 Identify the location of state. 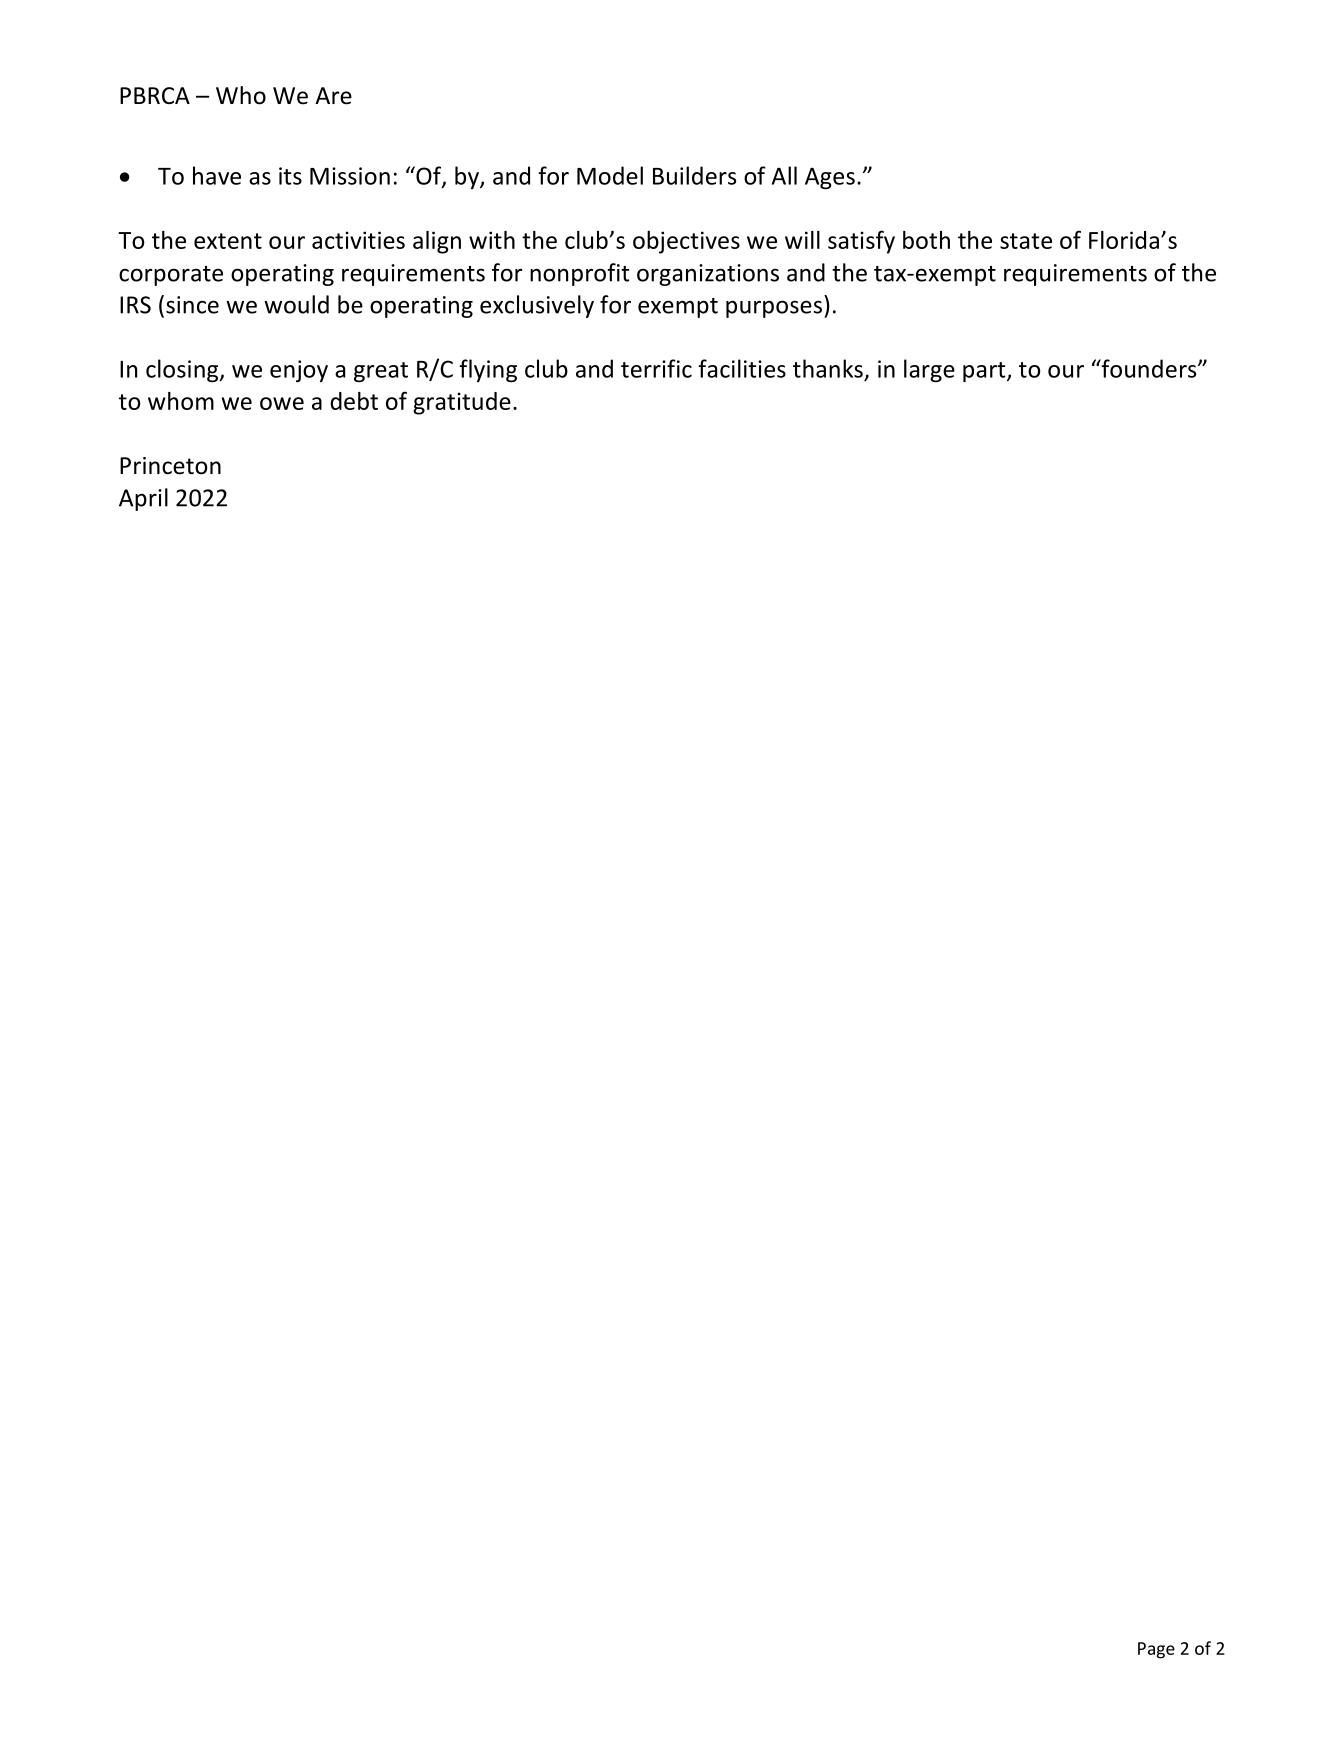
(1026, 241).
